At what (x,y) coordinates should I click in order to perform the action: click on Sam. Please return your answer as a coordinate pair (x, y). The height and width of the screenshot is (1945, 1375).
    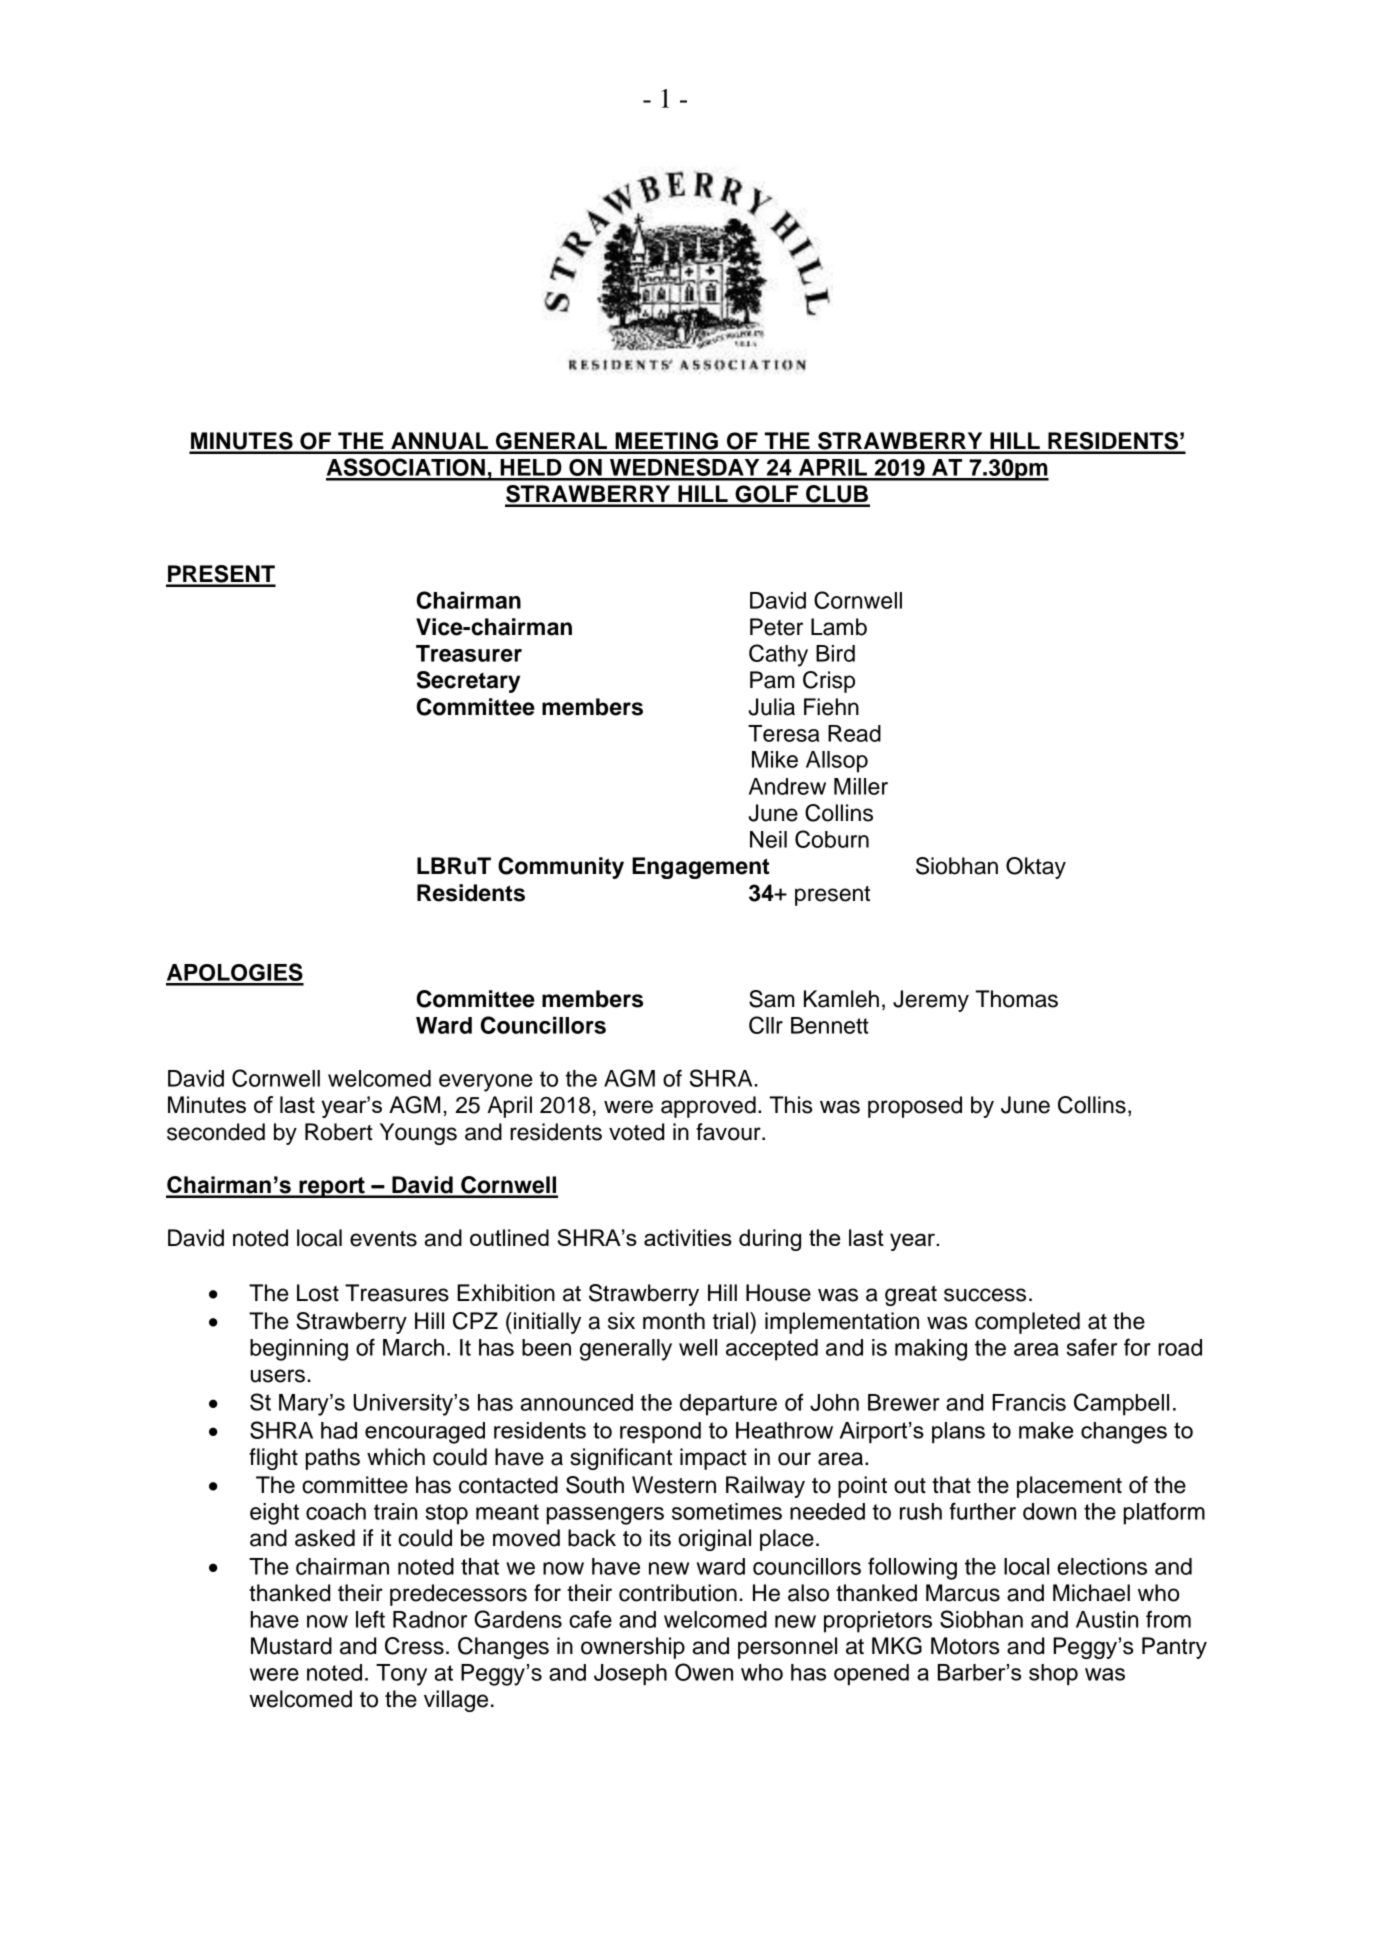
    Looking at the image, I should click on (772, 999).
